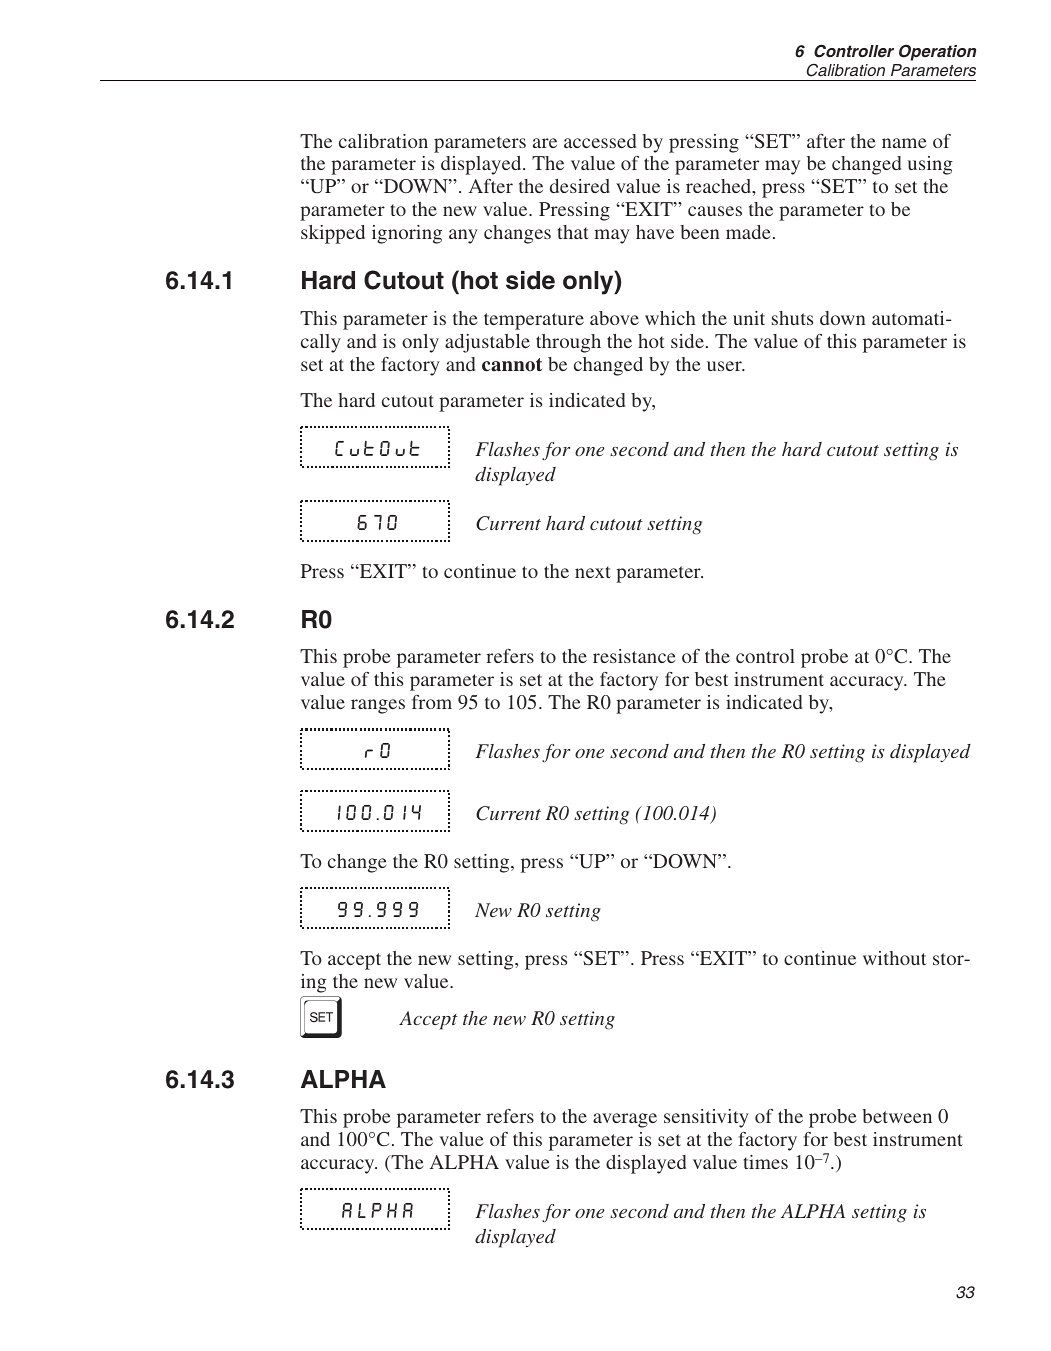 Image resolution: width=1051 pixels, height=1351 pixels. What do you see at coordinates (894, 958) in the page?
I see `without` at bounding box center [894, 958].
